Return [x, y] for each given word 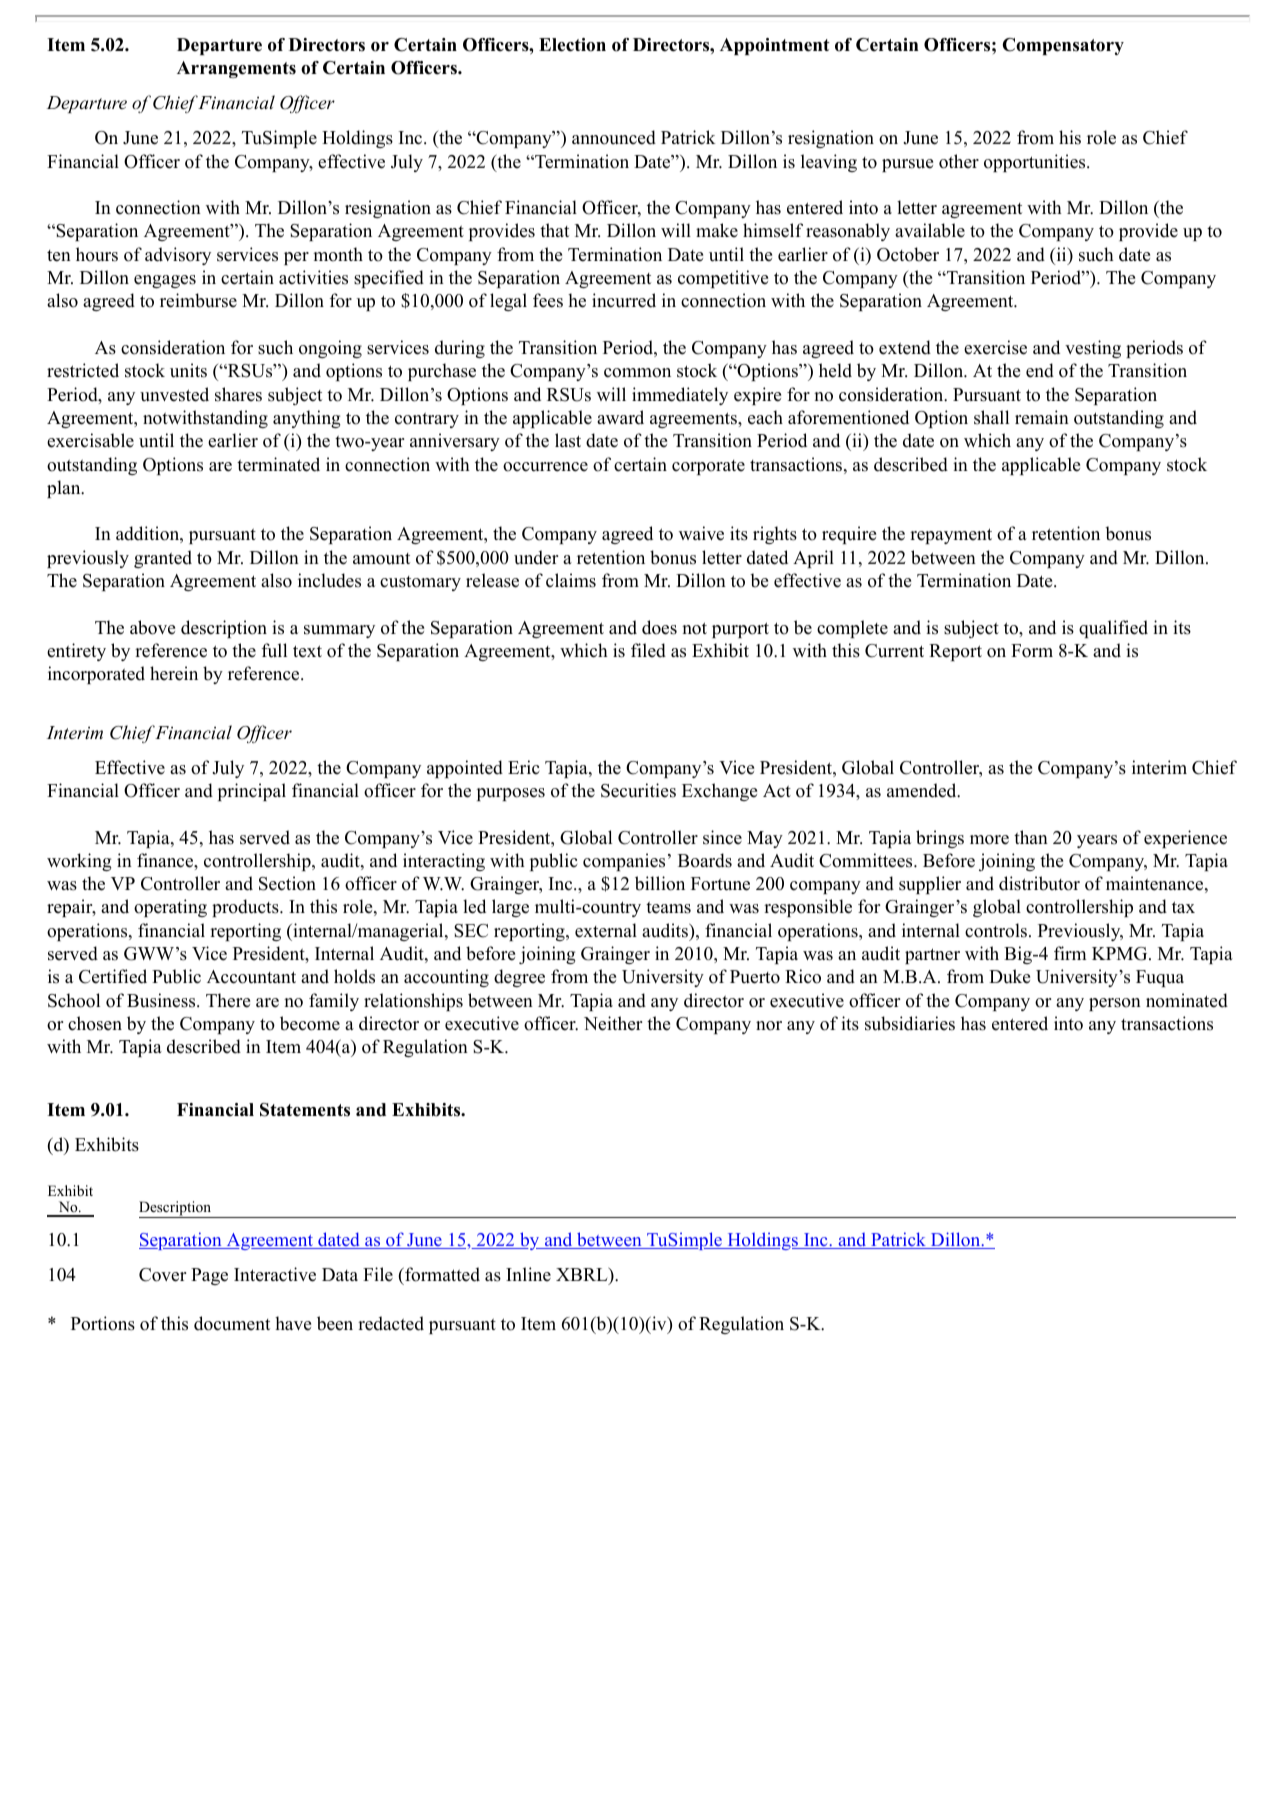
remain [1042, 417]
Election [572, 45]
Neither [613, 1023]
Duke [1009, 976]
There [228, 1000]
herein [174, 673]
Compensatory [1063, 46]
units [188, 370]
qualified [1113, 629]
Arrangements [236, 69]
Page [209, 1276]
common [637, 373]
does [659, 627]
